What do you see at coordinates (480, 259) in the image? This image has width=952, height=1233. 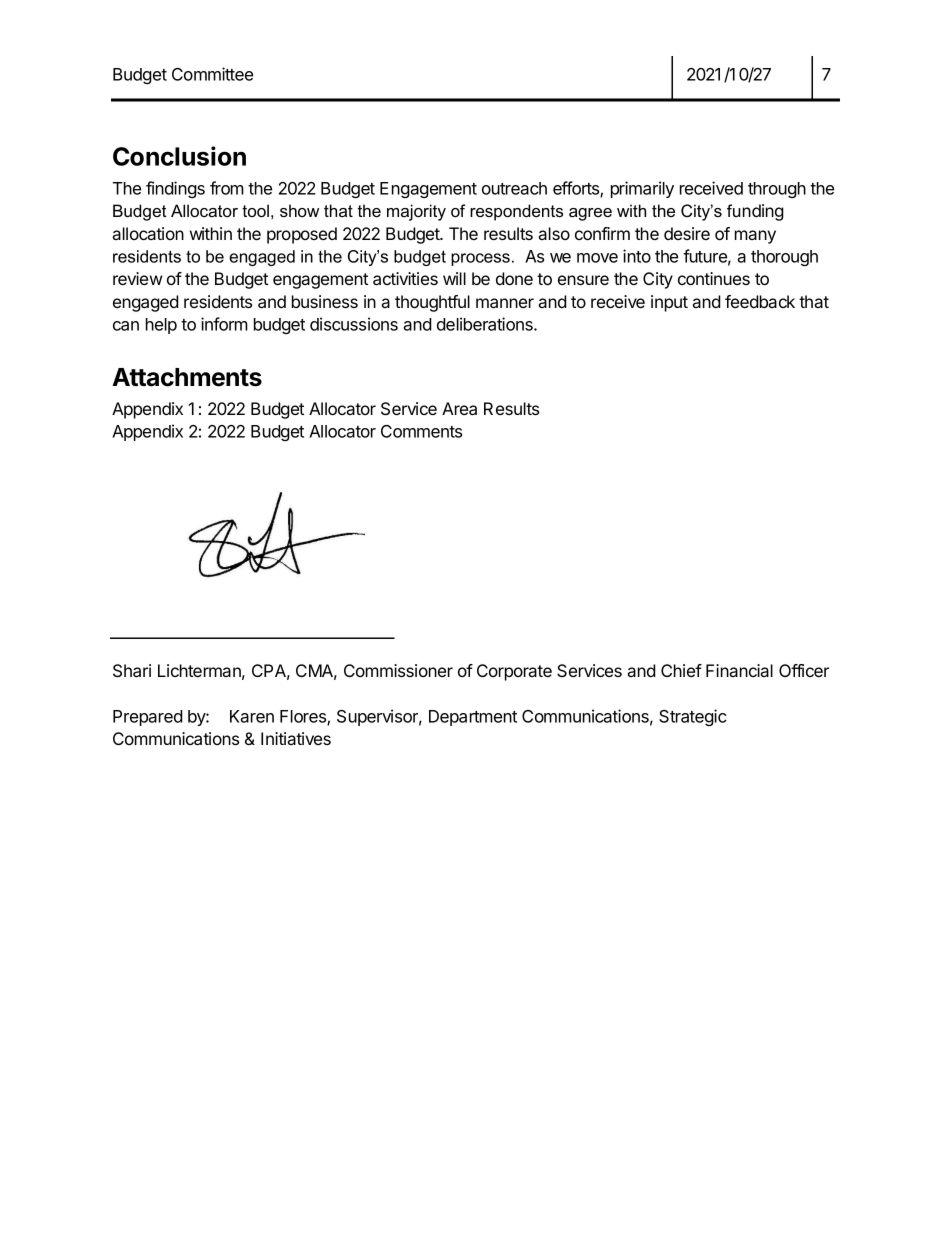 I see `process` at bounding box center [480, 259].
